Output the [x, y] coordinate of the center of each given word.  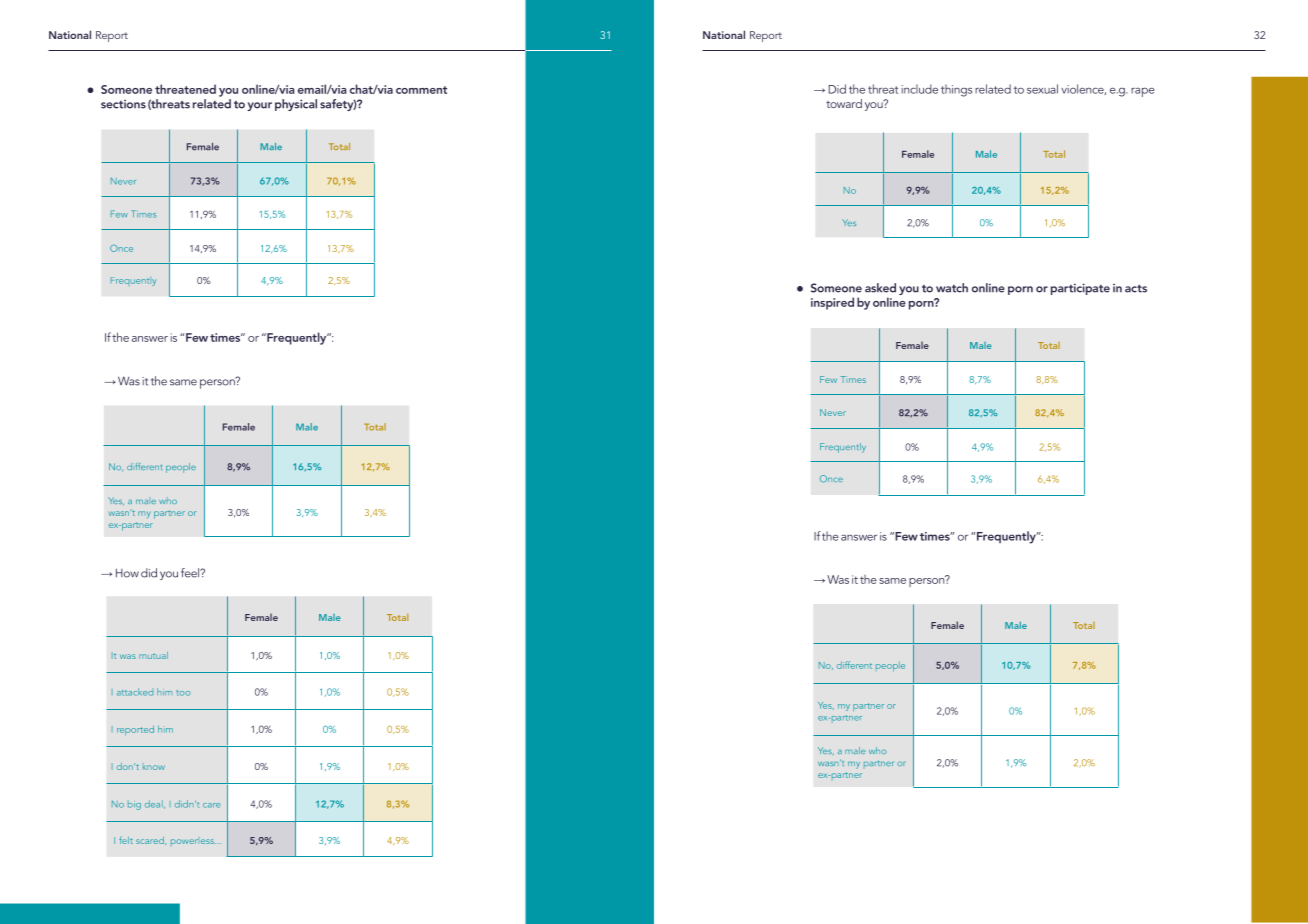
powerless [193, 841]
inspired [832, 303]
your [259, 106]
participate [1080, 289]
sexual [1042, 89]
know [154, 767]
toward [844, 103]
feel [191, 573]
